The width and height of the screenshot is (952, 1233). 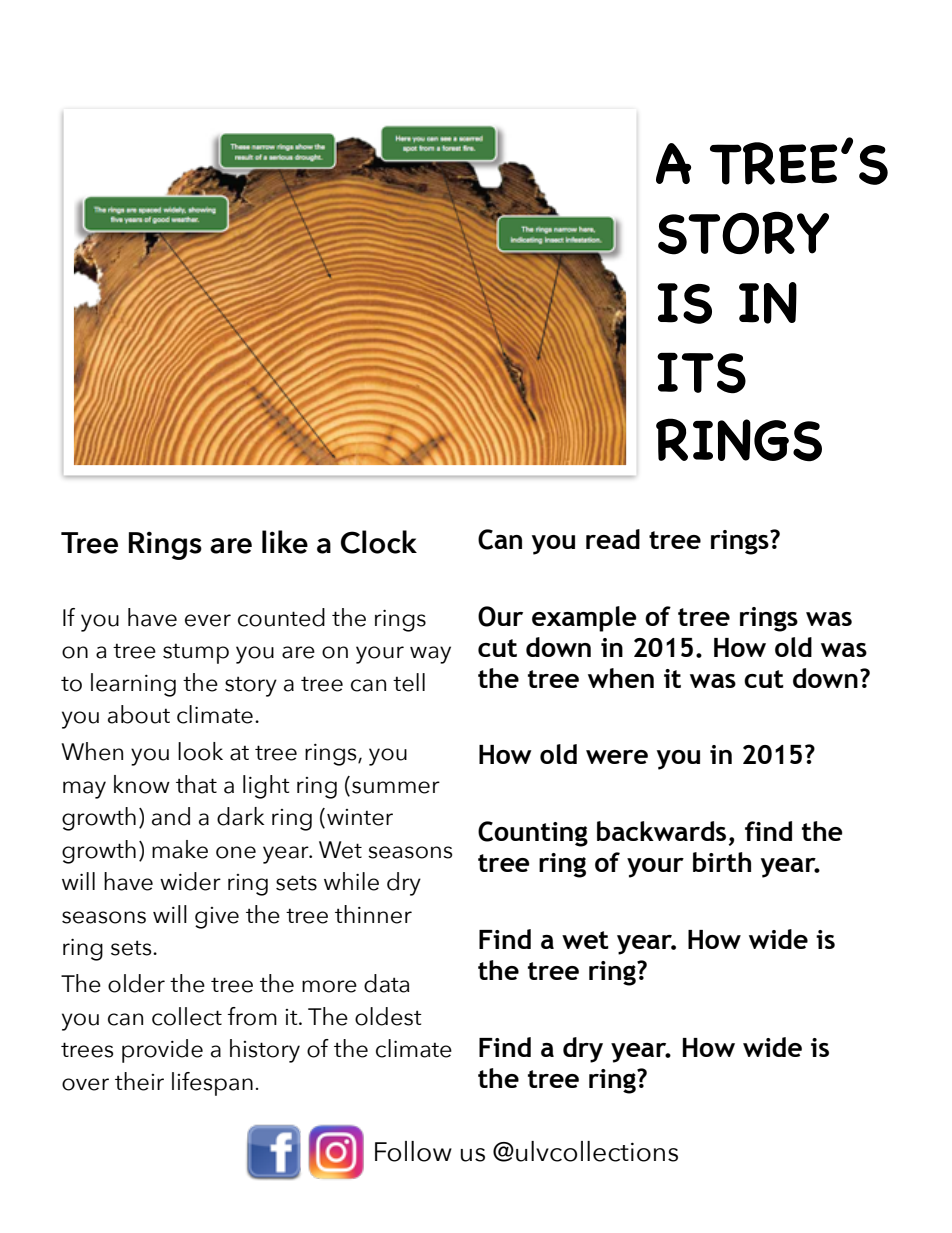 What do you see at coordinates (136, 983) in the screenshot?
I see `older` at bounding box center [136, 983].
